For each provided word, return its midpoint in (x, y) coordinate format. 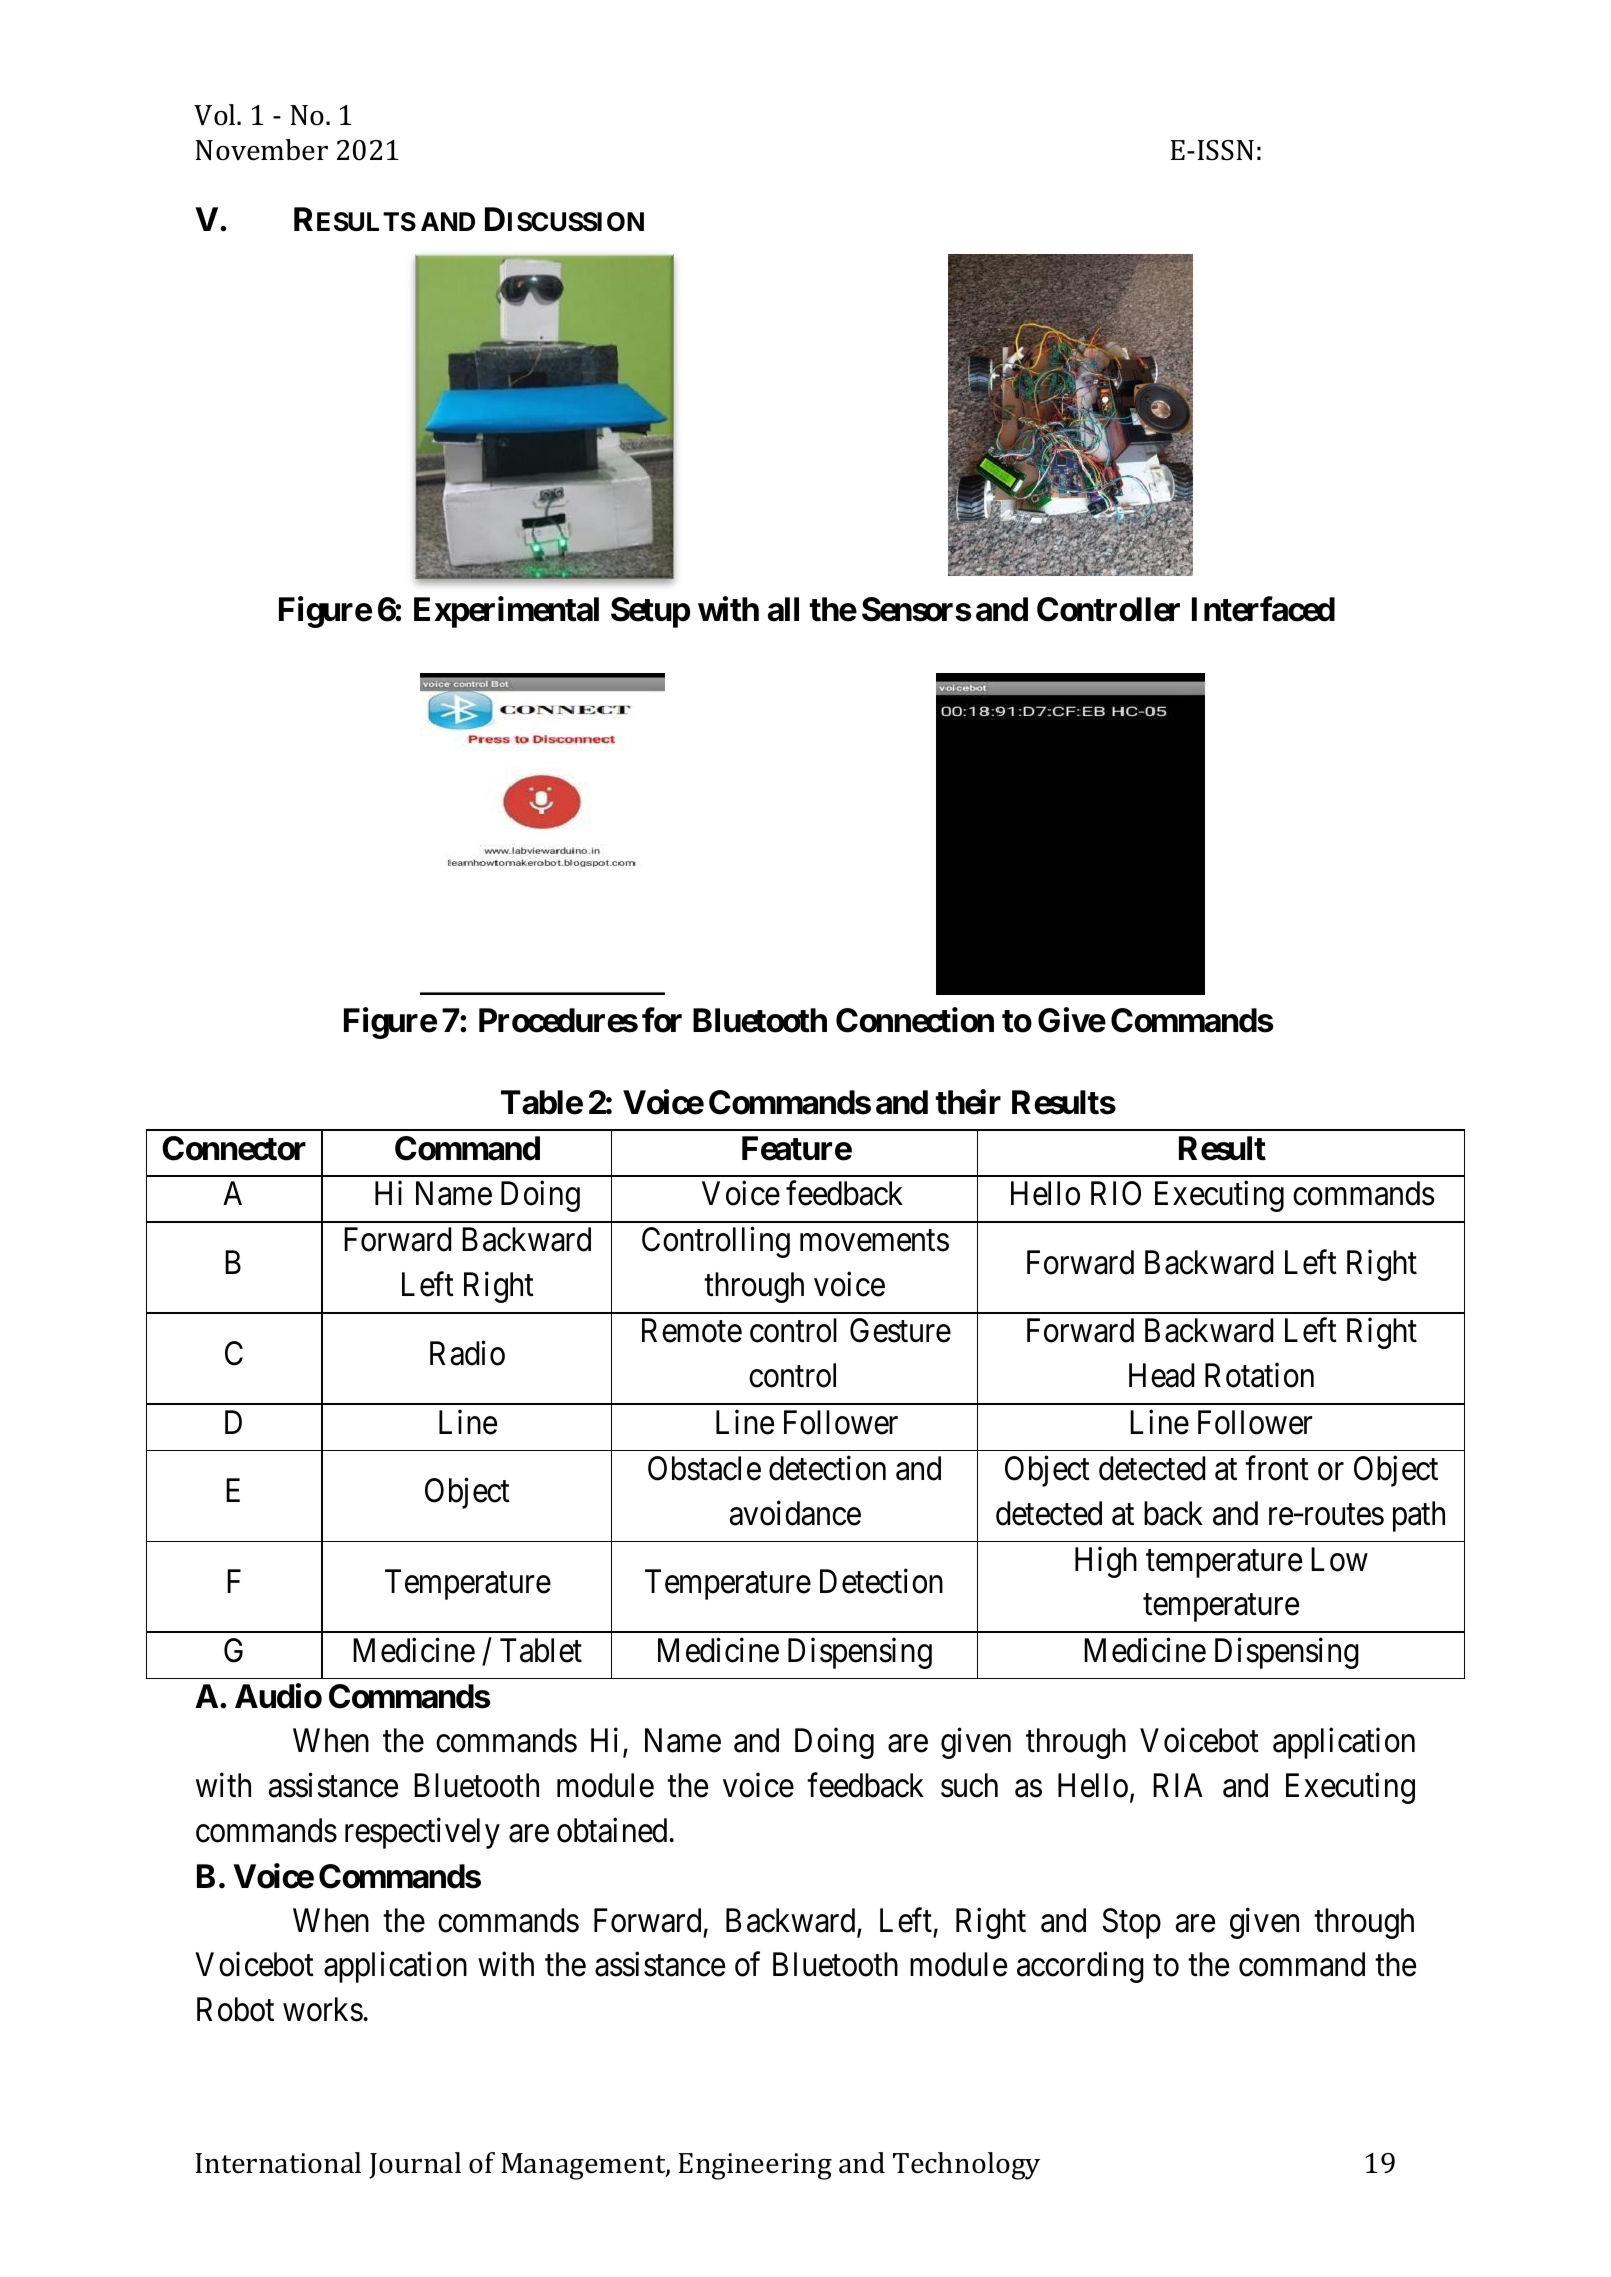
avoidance (795, 1513)
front (1277, 1468)
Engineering (755, 2166)
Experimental (506, 612)
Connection (915, 1020)
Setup (650, 612)
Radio (467, 1353)
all (783, 609)
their (968, 1102)
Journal (415, 2165)
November (261, 150)
